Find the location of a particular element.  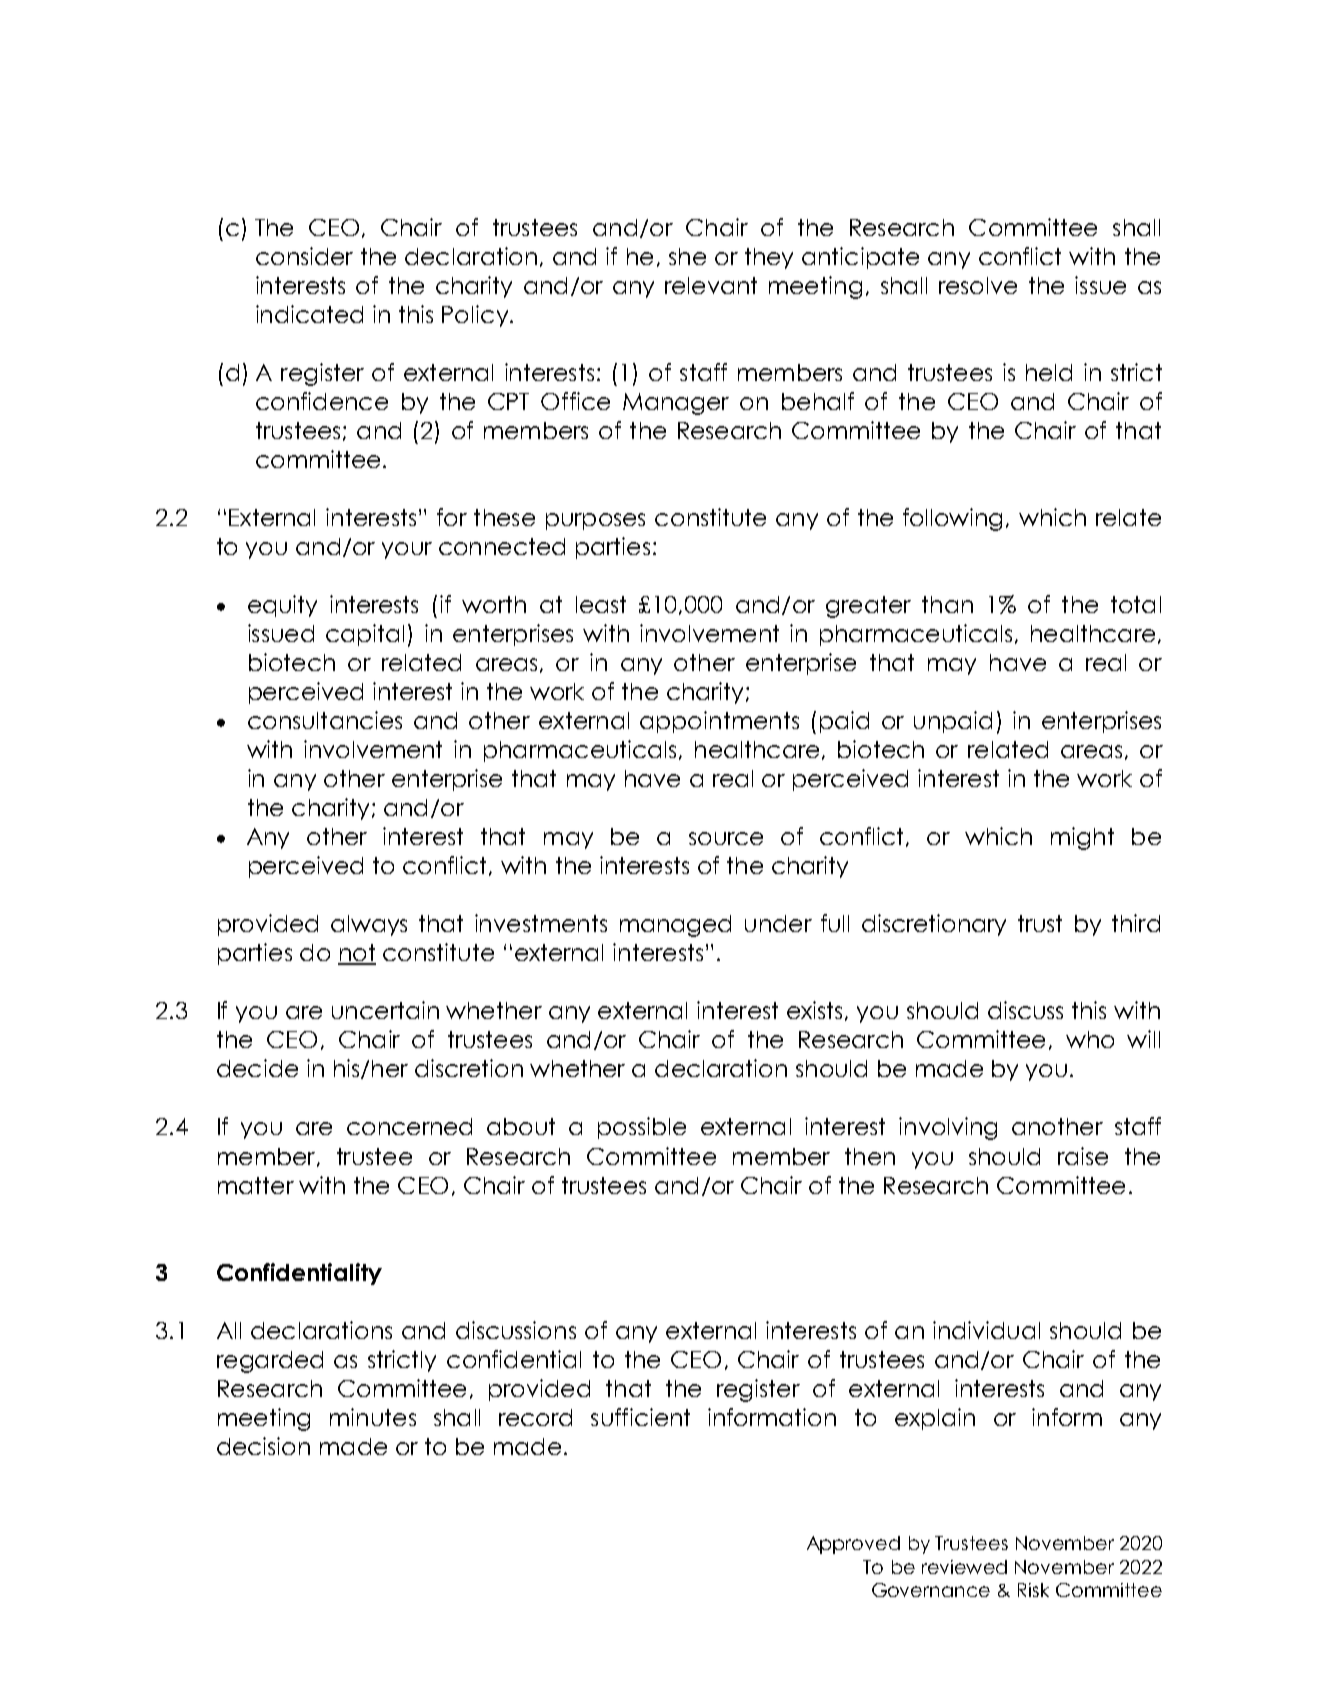

resolve is located at coordinates (978, 285).
